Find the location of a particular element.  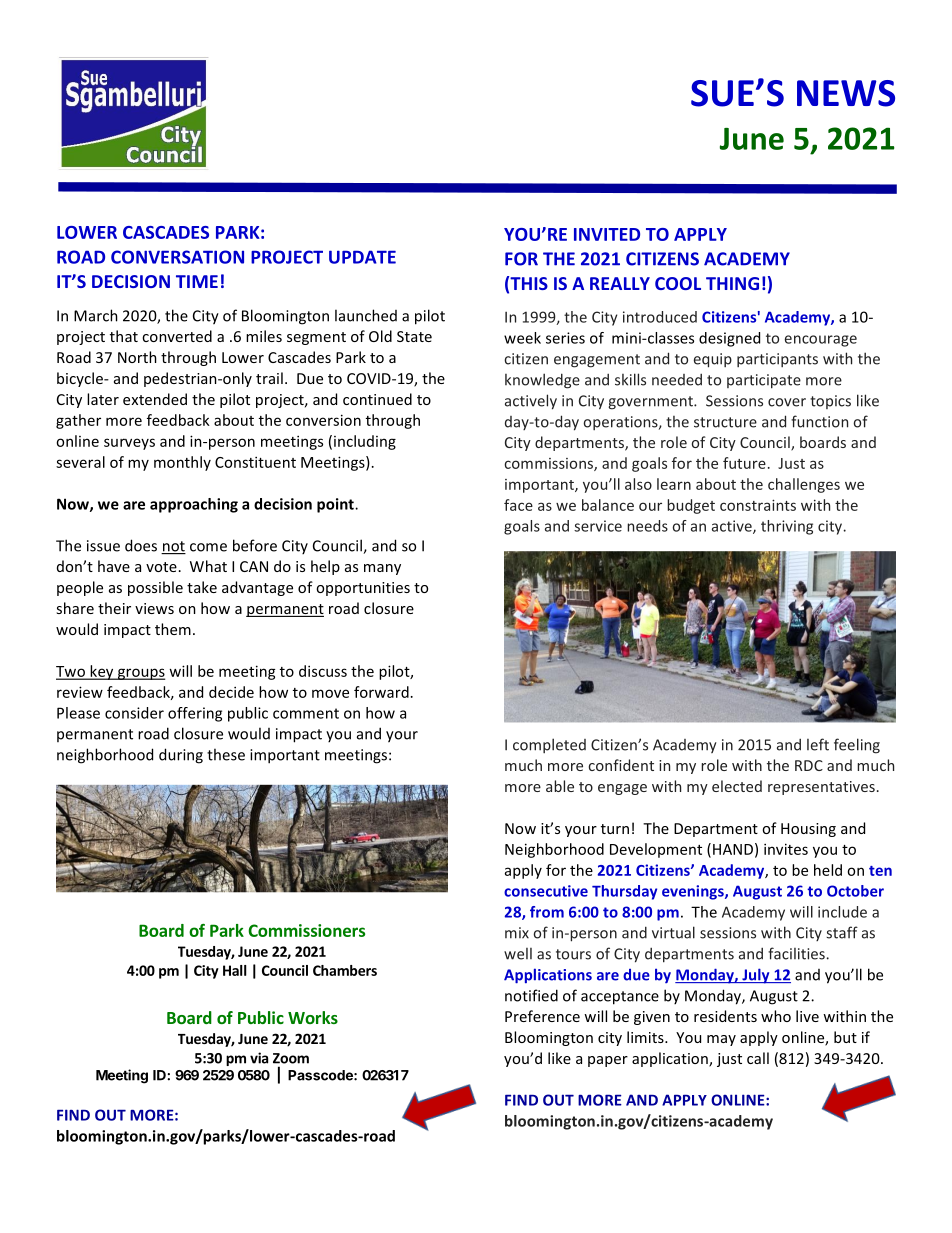

INVITED is located at coordinates (607, 234).
